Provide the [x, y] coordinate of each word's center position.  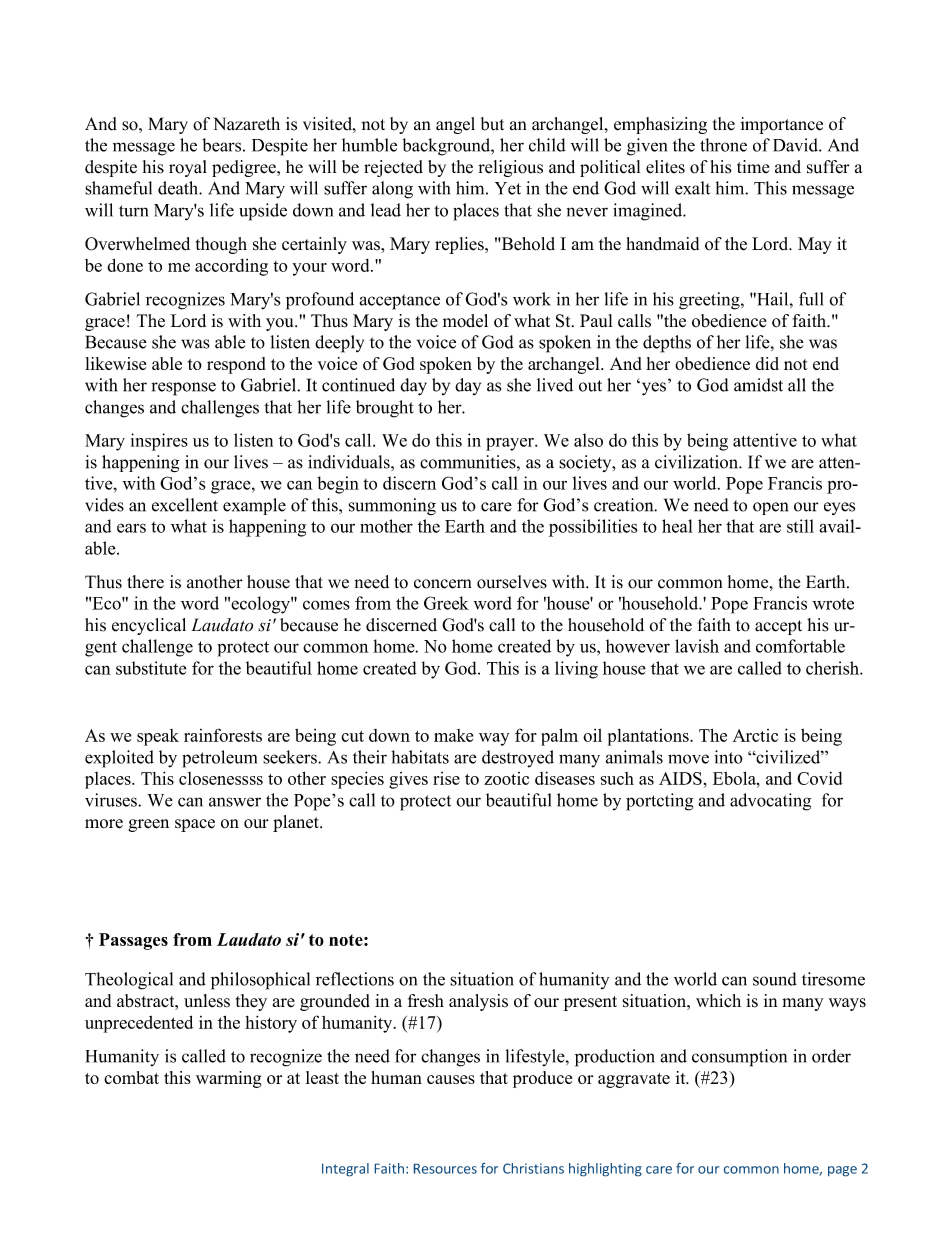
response [183, 389]
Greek [446, 603]
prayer [511, 444]
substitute [151, 668]
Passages [133, 941]
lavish [697, 646]
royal [188, 168]
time [753, 167]
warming [229, 1079]
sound [775, 979]
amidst [758, 385]
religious [511, 168]
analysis [478, 1002]
